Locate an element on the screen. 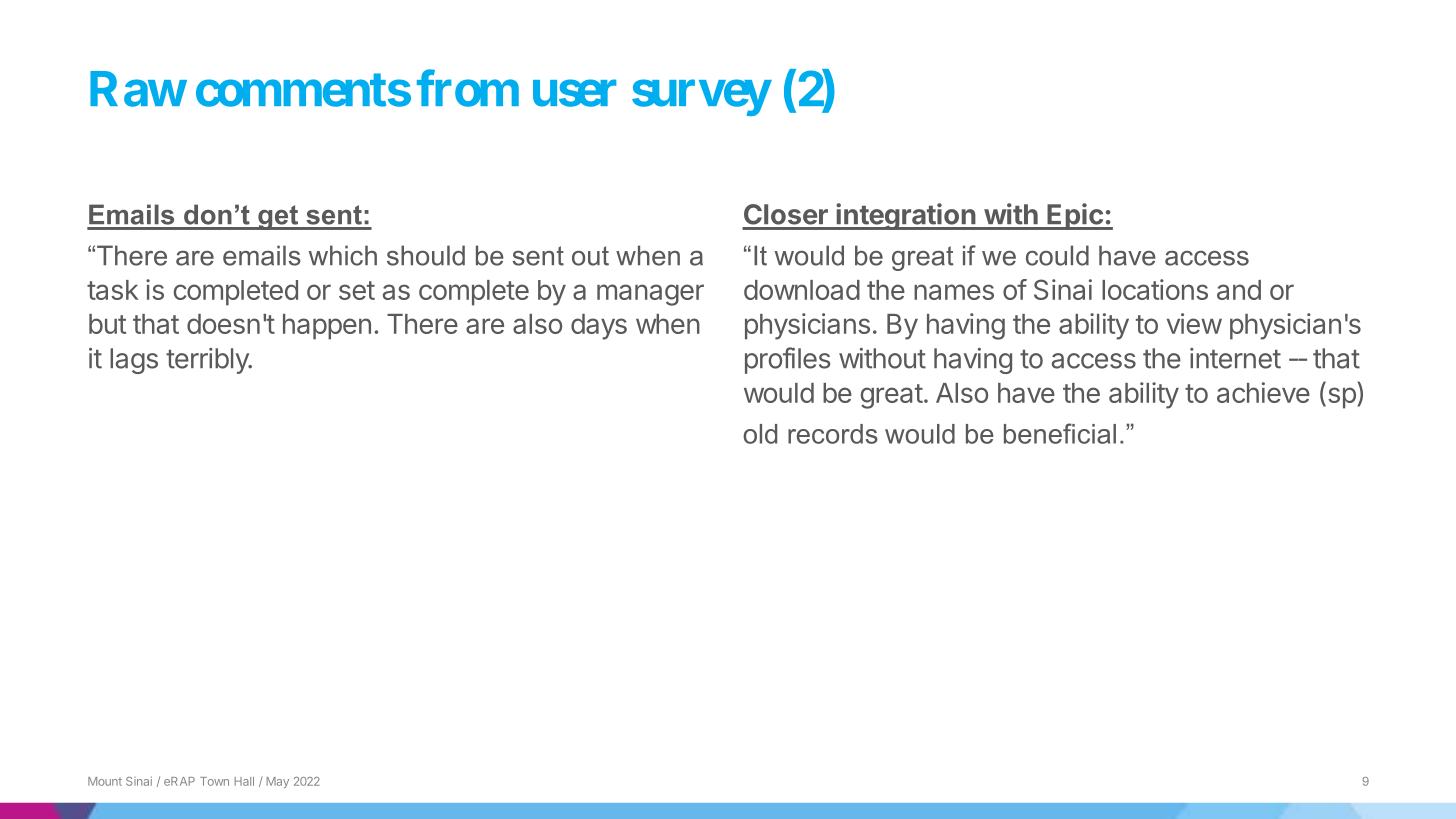  old is located at coordinates (760, 434).
